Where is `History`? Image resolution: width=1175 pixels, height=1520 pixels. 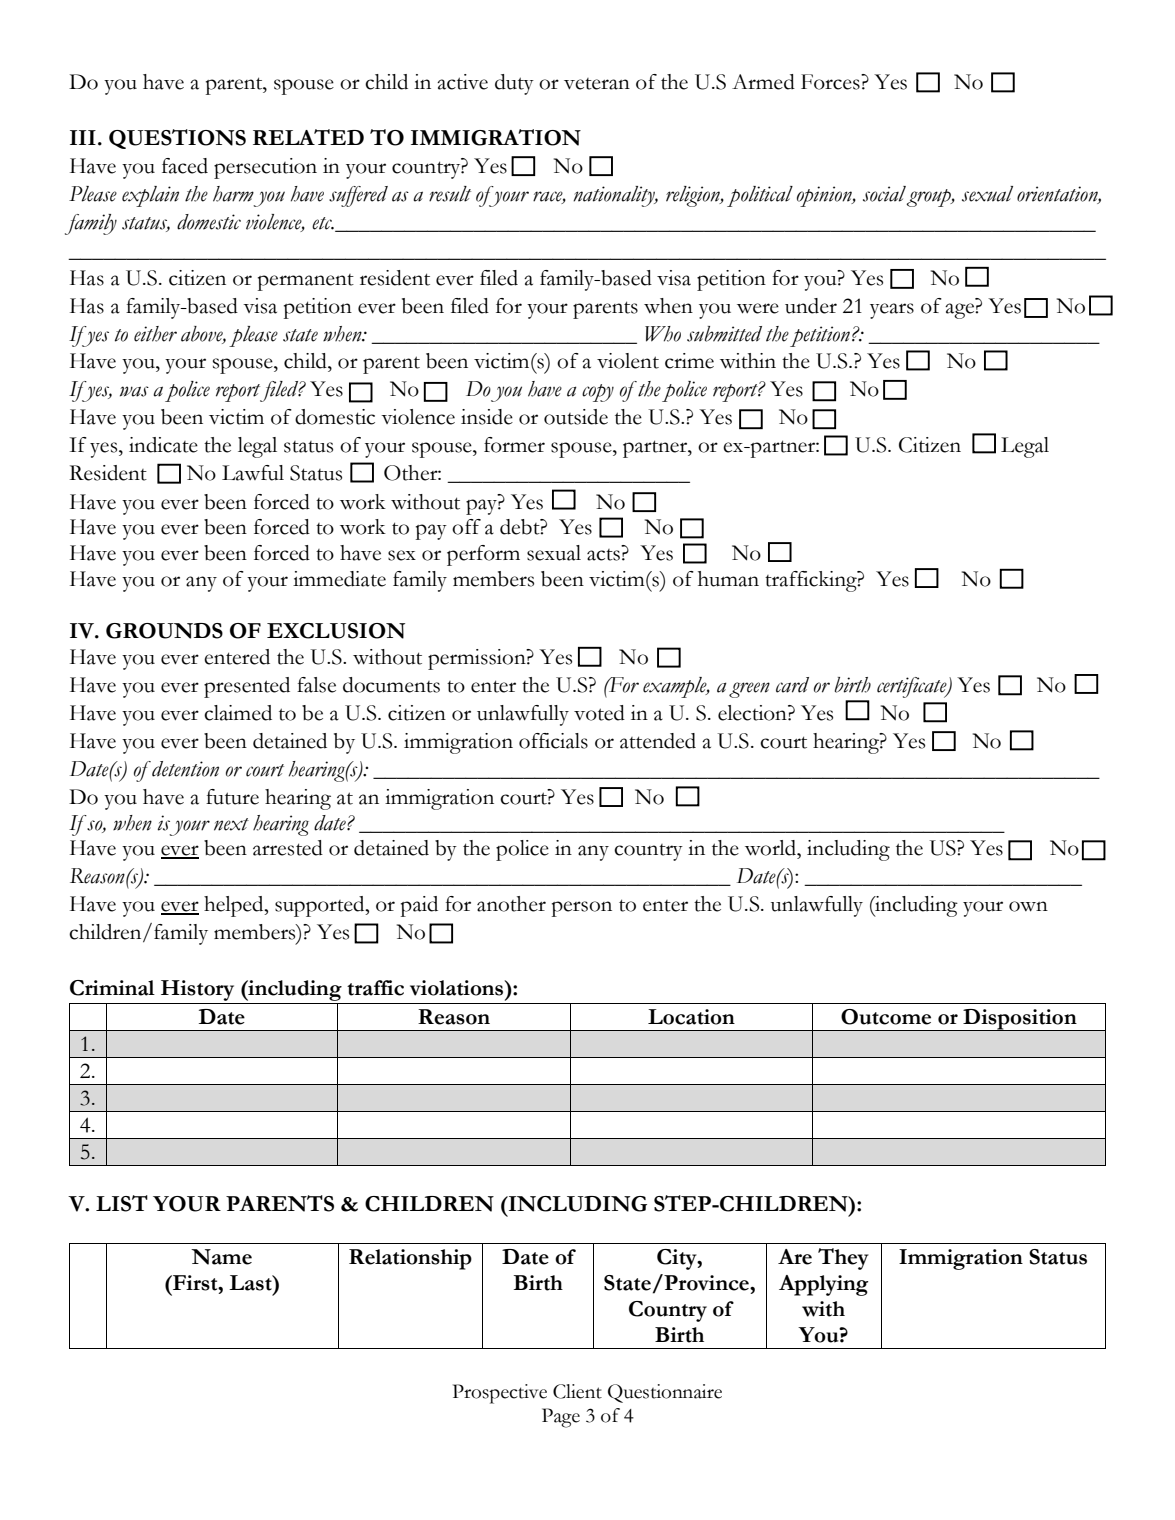
History is located at coordinates (197, 990).
